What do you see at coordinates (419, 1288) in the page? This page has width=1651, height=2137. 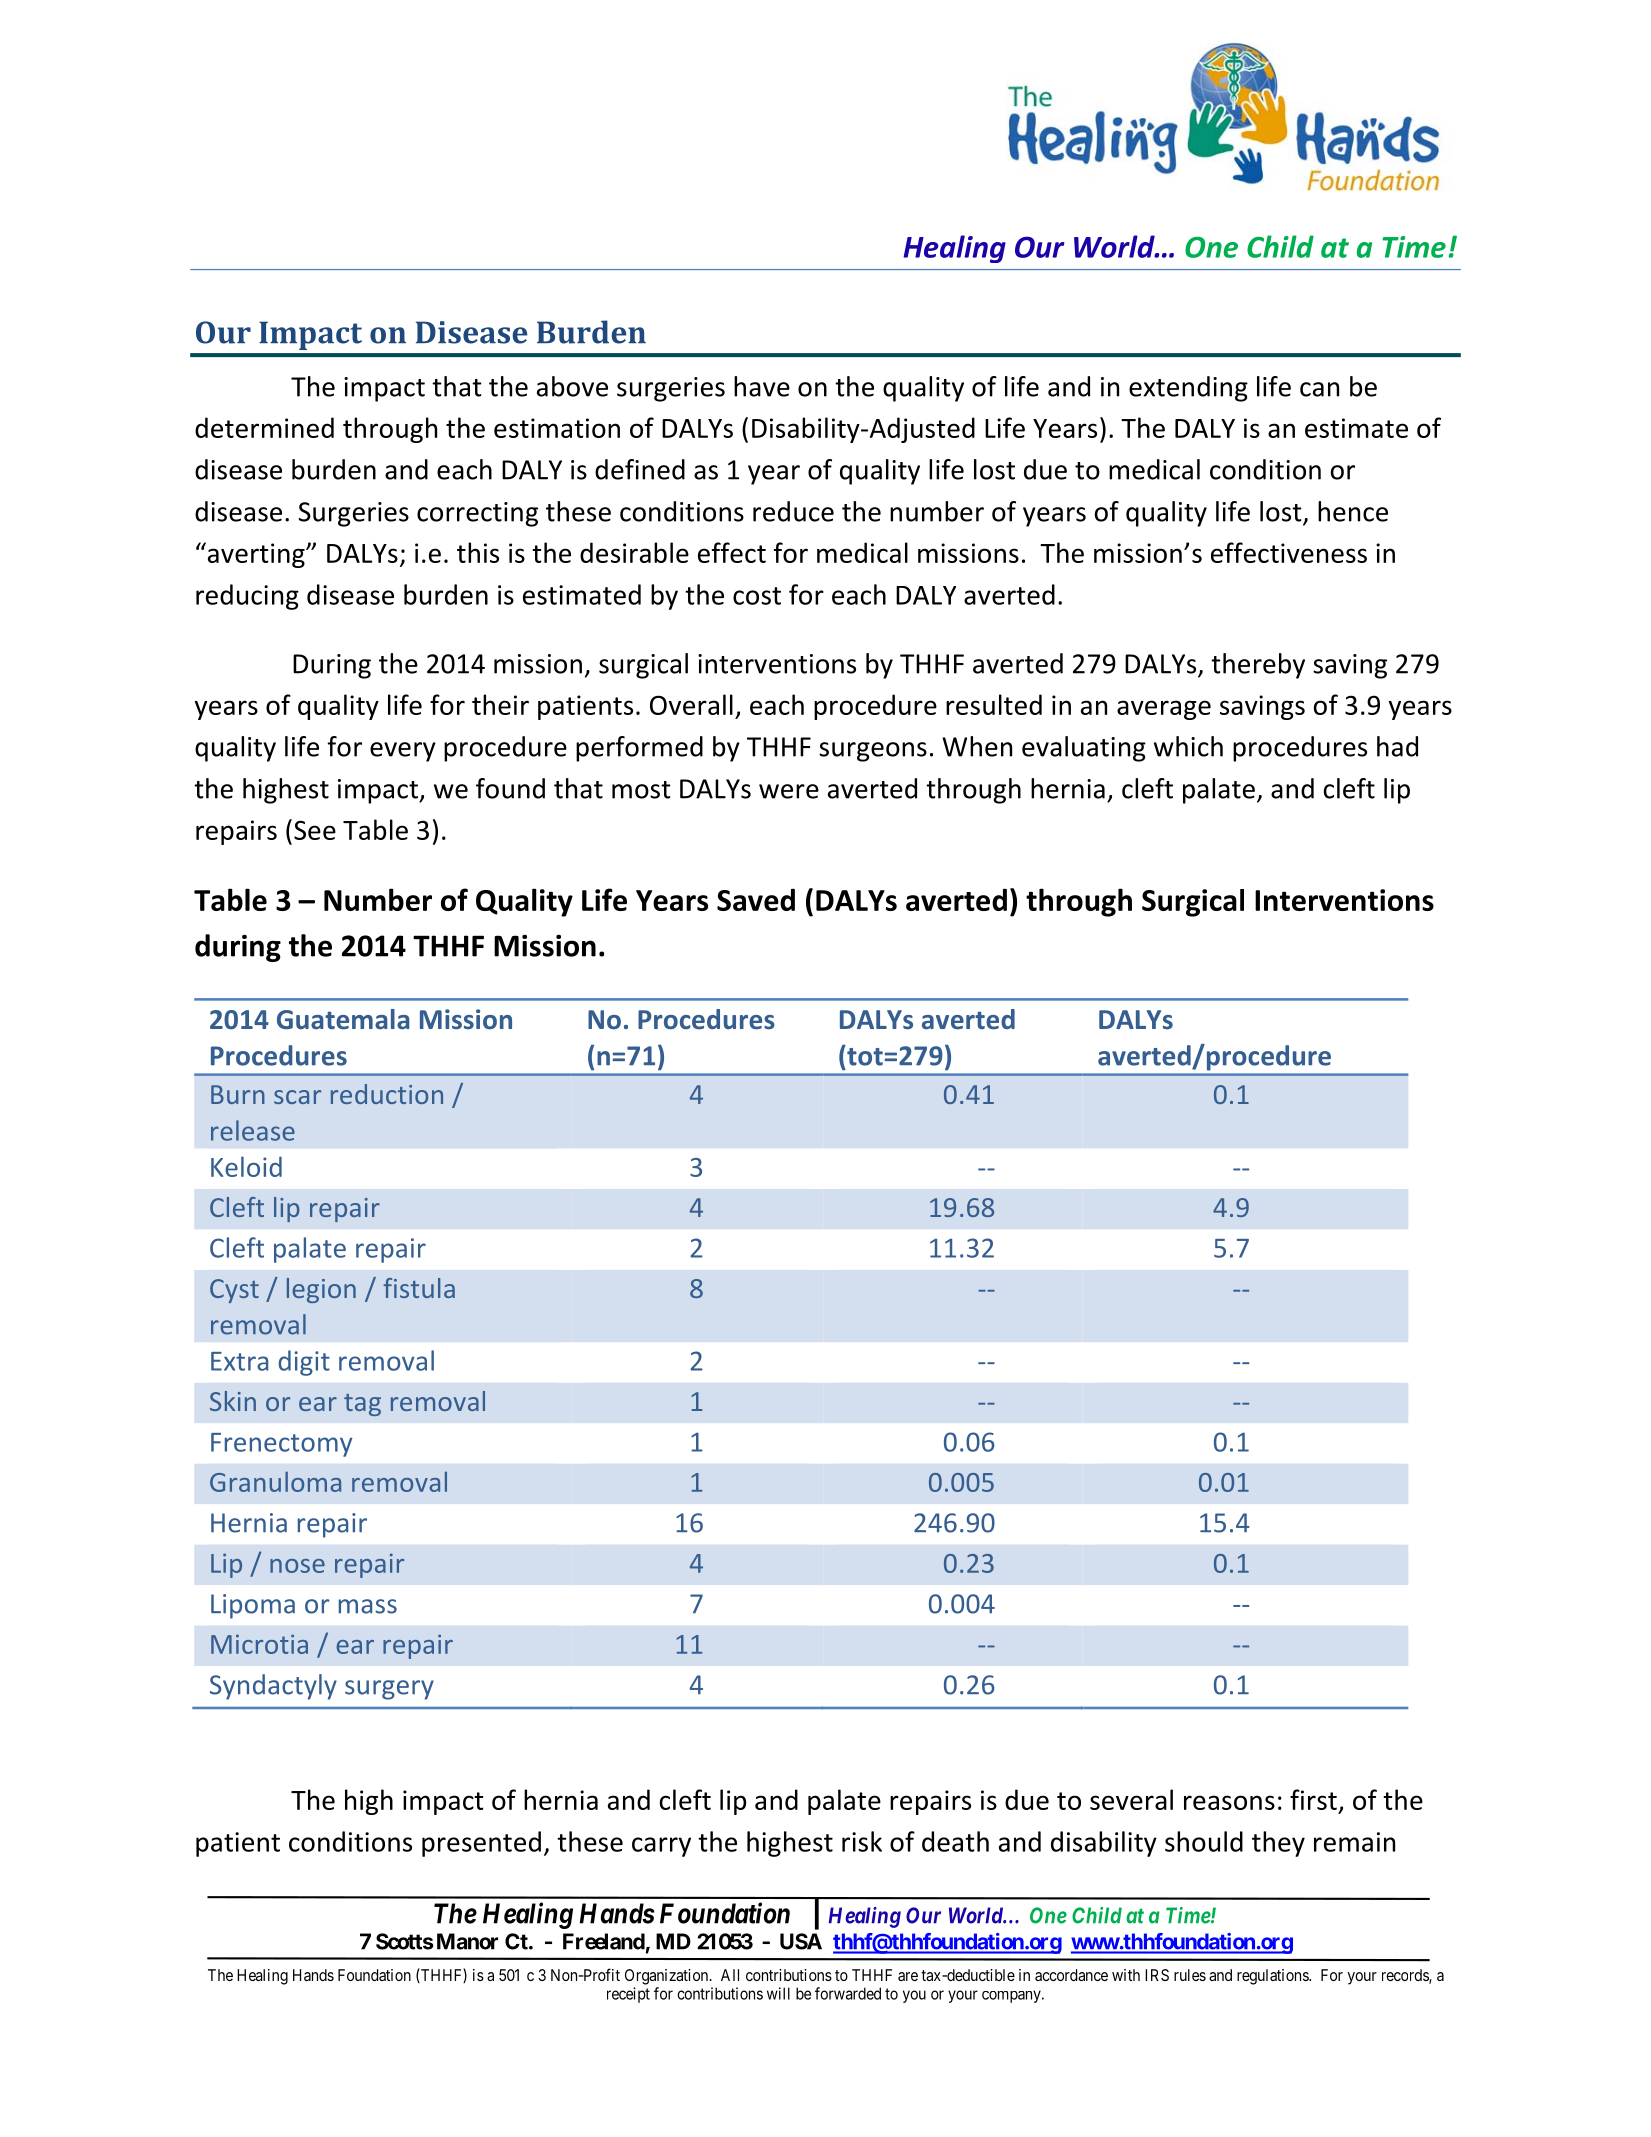 I see `fistula` at bounding box center [419, 1288].
